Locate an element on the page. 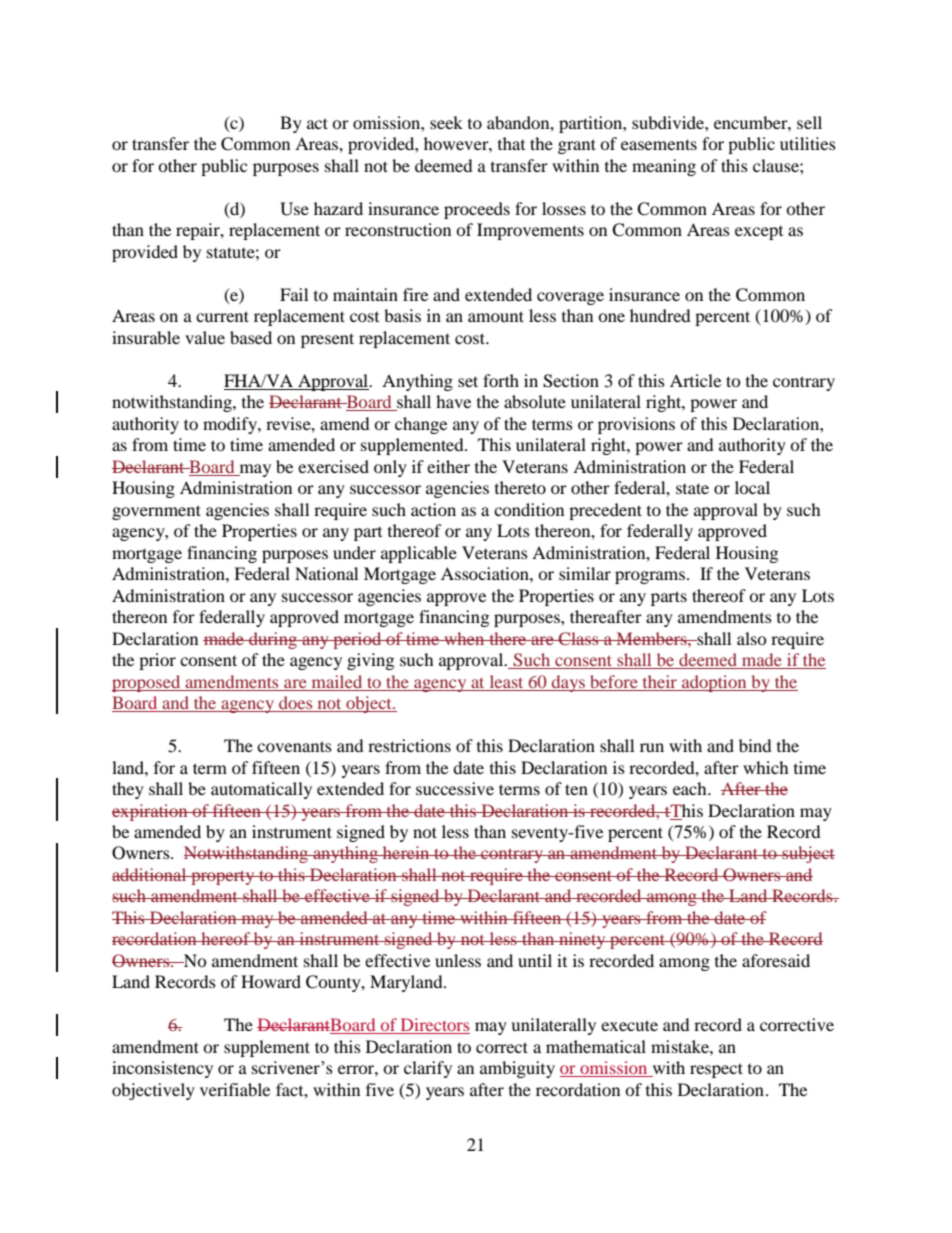 The height and width of the document is (1233, 952). local is located at coordinates (752, 487).
